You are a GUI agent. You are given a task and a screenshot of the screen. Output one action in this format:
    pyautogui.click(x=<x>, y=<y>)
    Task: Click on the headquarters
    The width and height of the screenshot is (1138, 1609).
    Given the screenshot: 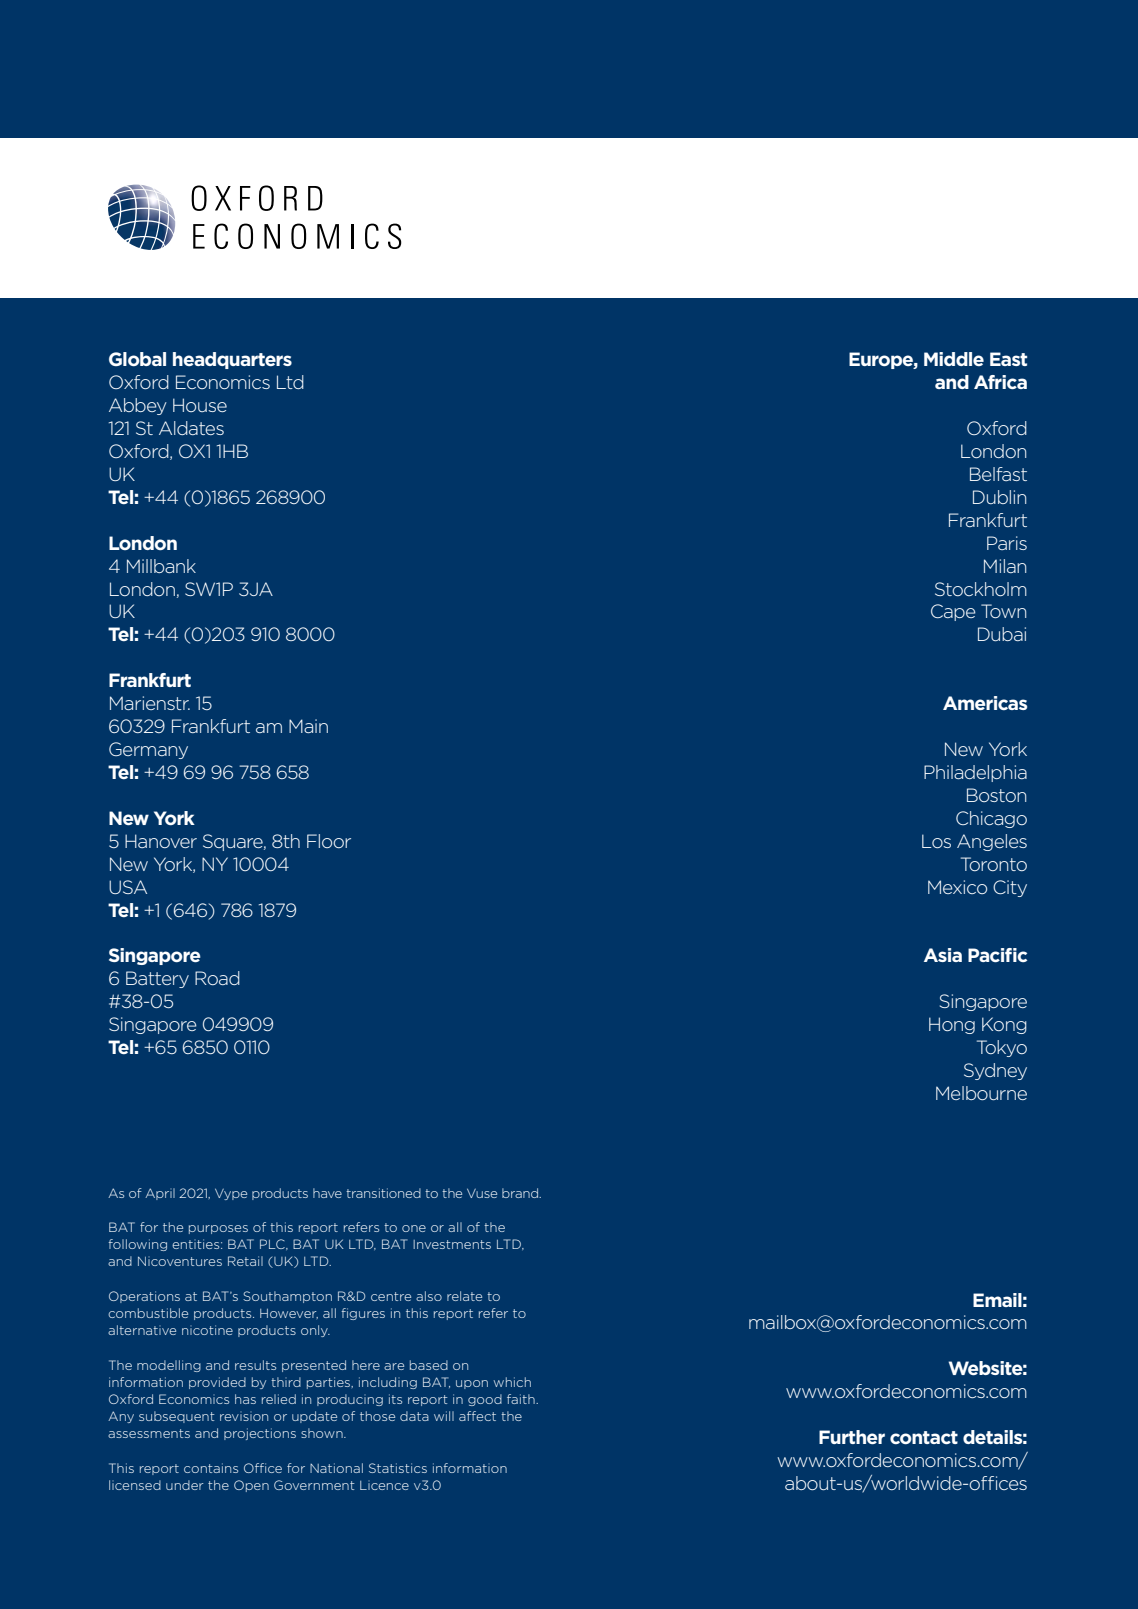 What is the action you would take?
    pyautogui.click(x=232, y=360)
